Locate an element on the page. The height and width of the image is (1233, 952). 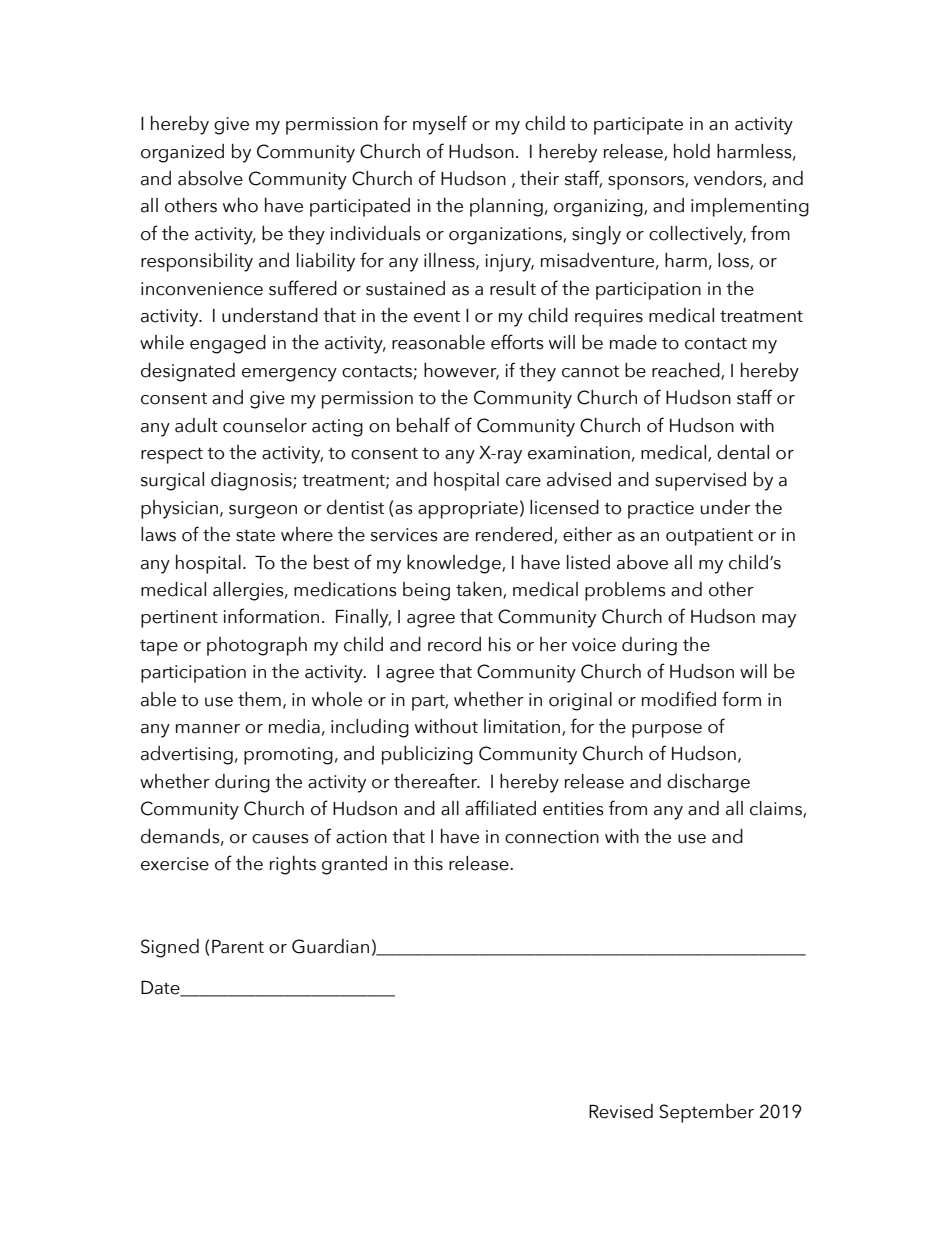
absolve is located at coordinates (210, 178).
